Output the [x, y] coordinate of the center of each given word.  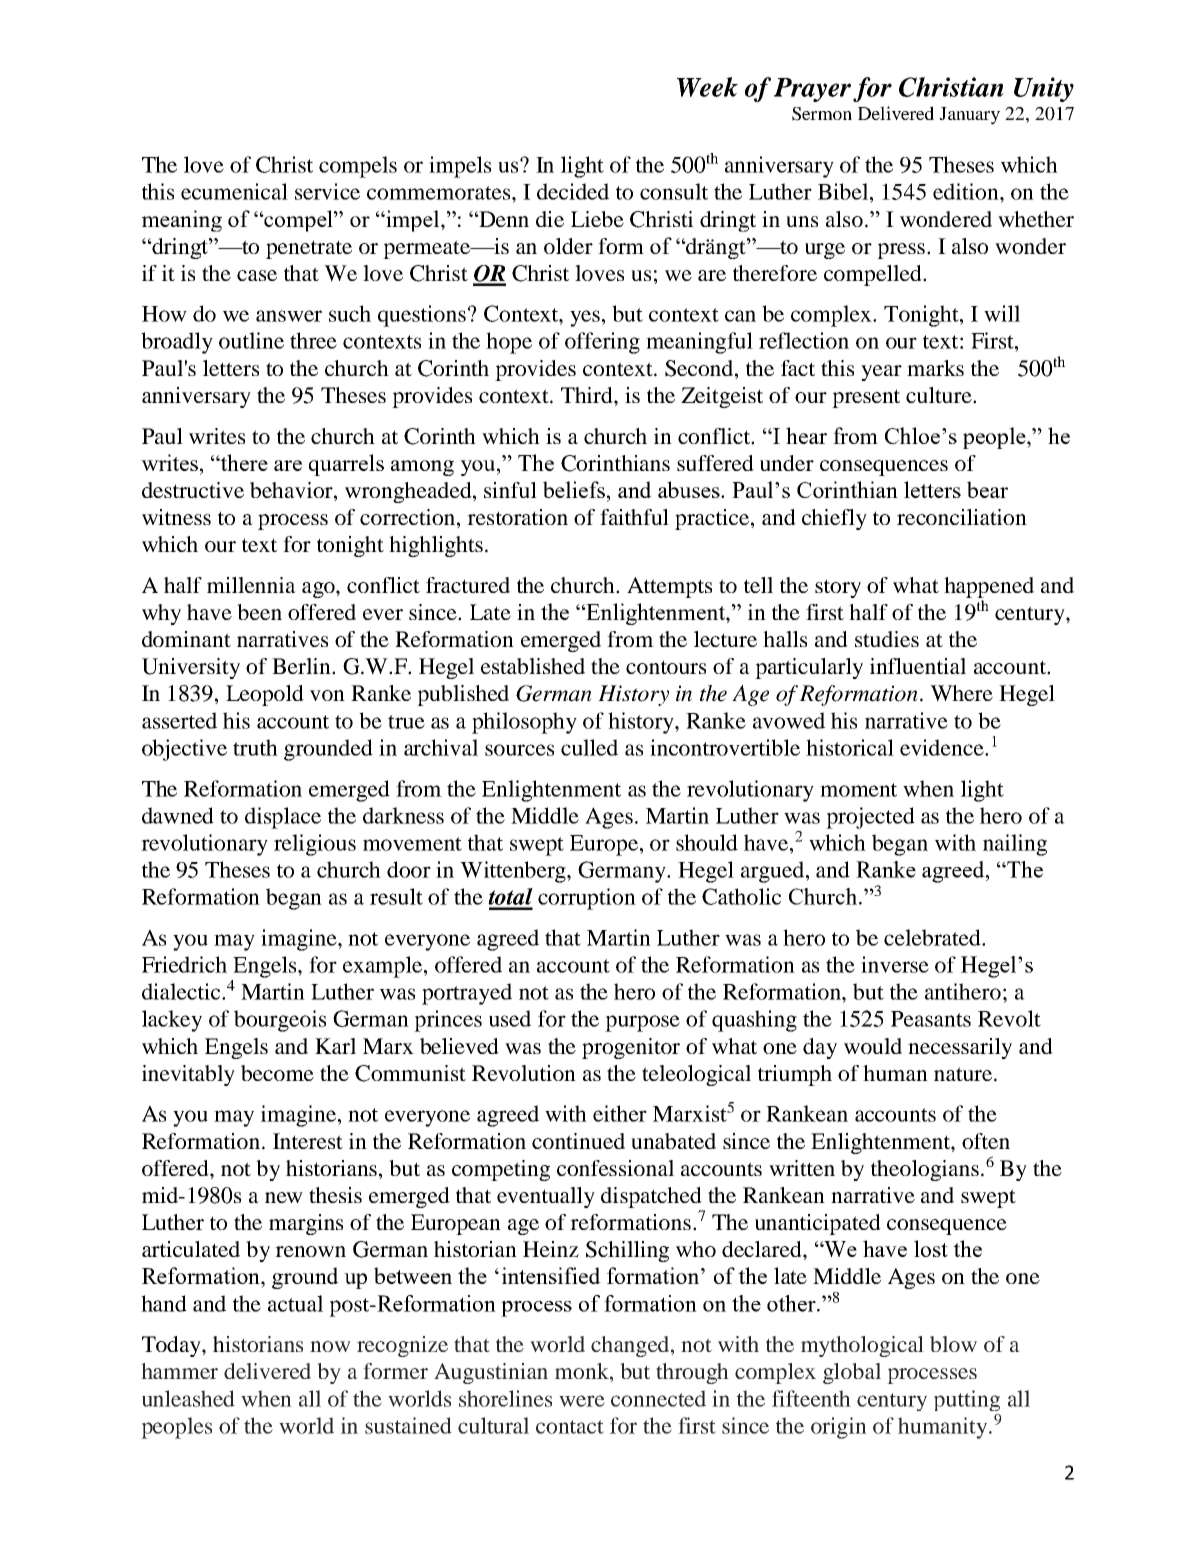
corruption [587, 899]
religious [315, 845]
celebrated [933, 937]
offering [602, 343]
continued [578, 1141]
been [259, 612]
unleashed [188, 1398]
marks [935, 368]
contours [666, 667]
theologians [925, 1170]
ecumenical [234, 191]
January [969, 116]
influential [918, 666]
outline [251, 340]
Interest [308, 1141]
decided [573, 191]
